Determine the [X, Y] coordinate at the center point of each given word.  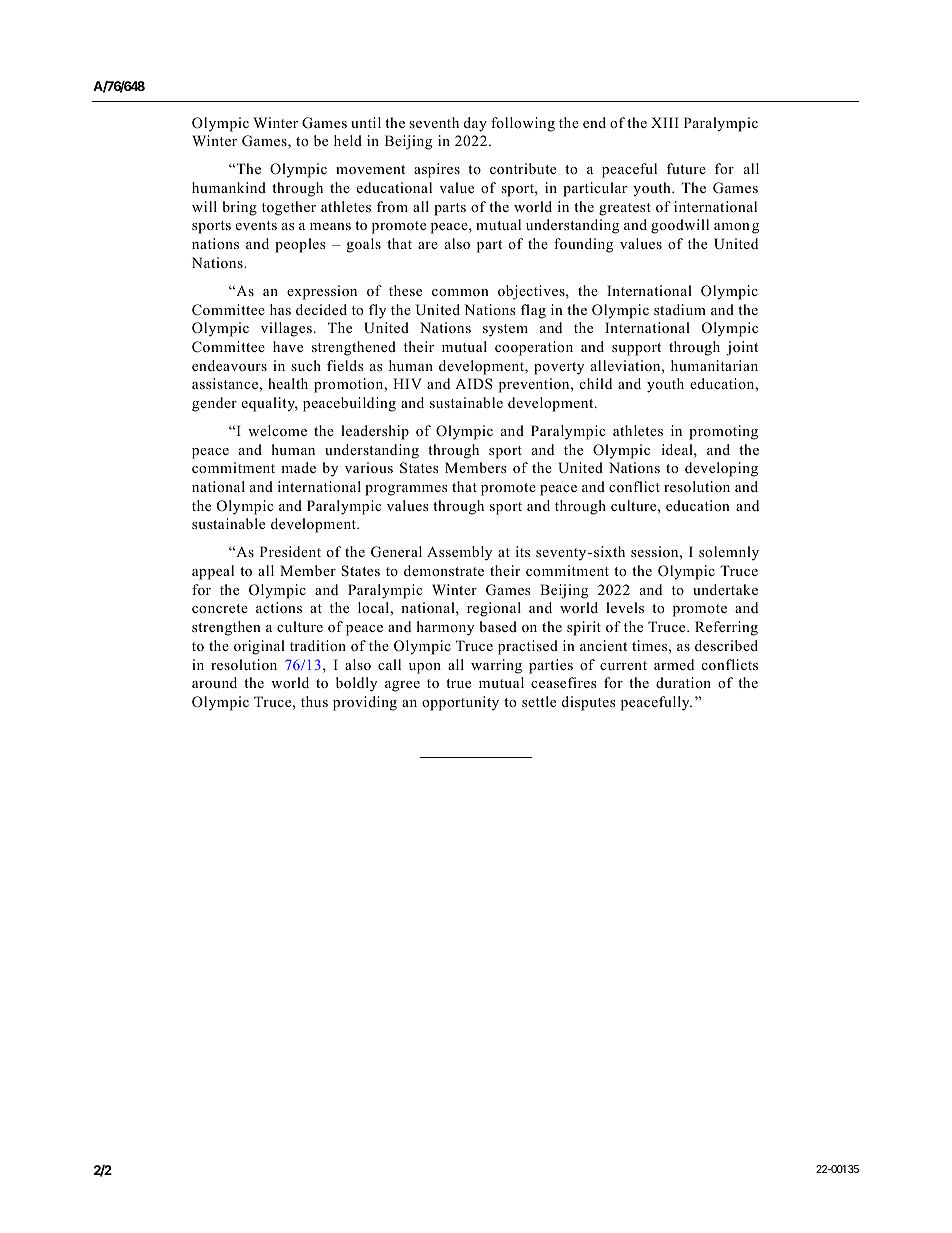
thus [314, 701]
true [458, 683]
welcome [277, 430]
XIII [665, 122]
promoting [723, 432]
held [348, 140]
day [475, 124]
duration [683, 682]
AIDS [474, 384]
